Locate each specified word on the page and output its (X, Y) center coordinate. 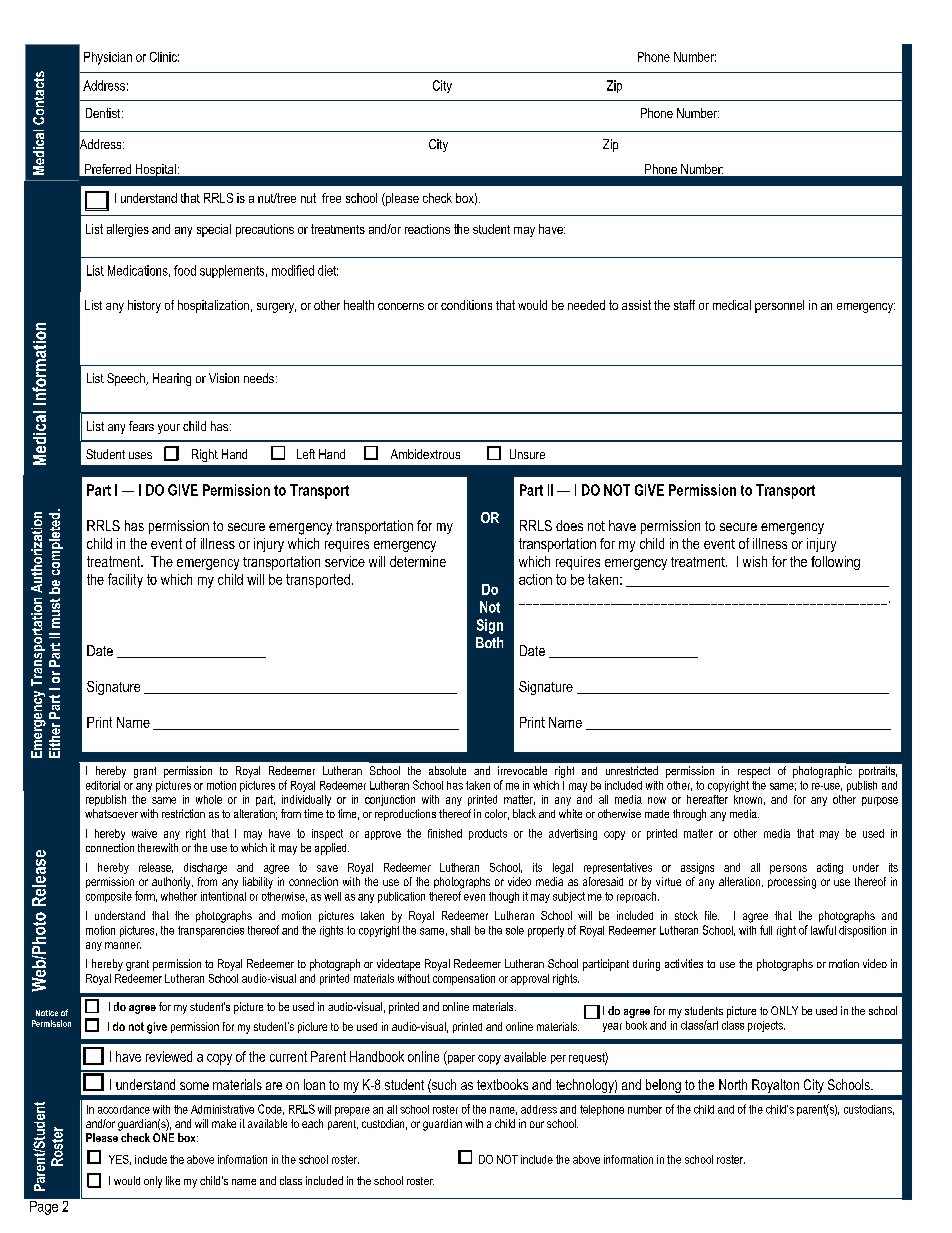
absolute (447, 770)
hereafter (707, 799)
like (173, 1180)
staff (684, 305)
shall (460, 930)
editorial (103, 785)
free (331, 198)
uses (140, 455)
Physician (108, 58)
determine (418, 561)
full (766, 930)
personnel (779, 306)
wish (755, 561)
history (144, 306)
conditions (466, 305)
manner (123, 945)
